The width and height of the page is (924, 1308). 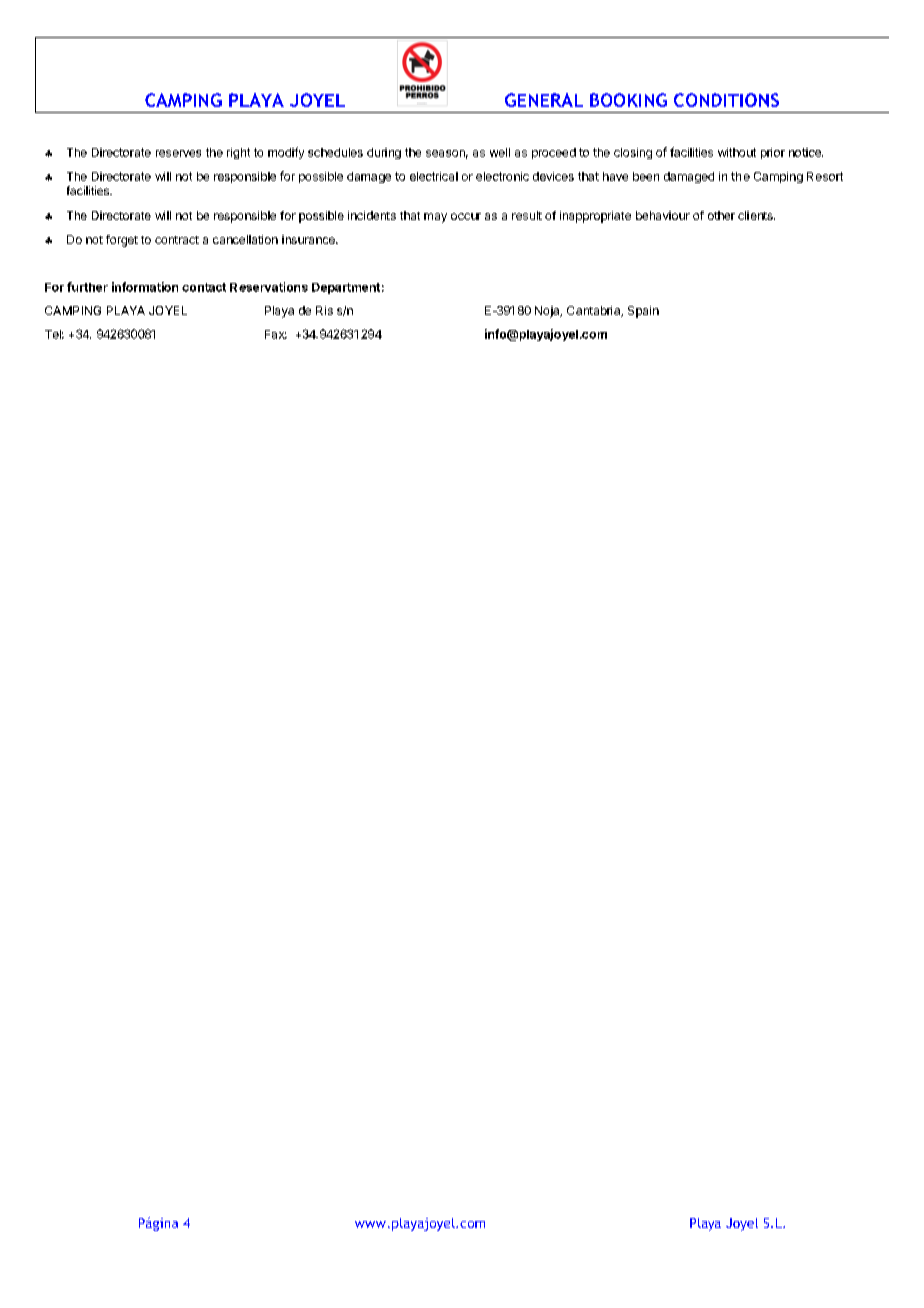 What do you see at coordinates (177, 240) in the page?
I see `contract` at bounding box center [177, 240].
